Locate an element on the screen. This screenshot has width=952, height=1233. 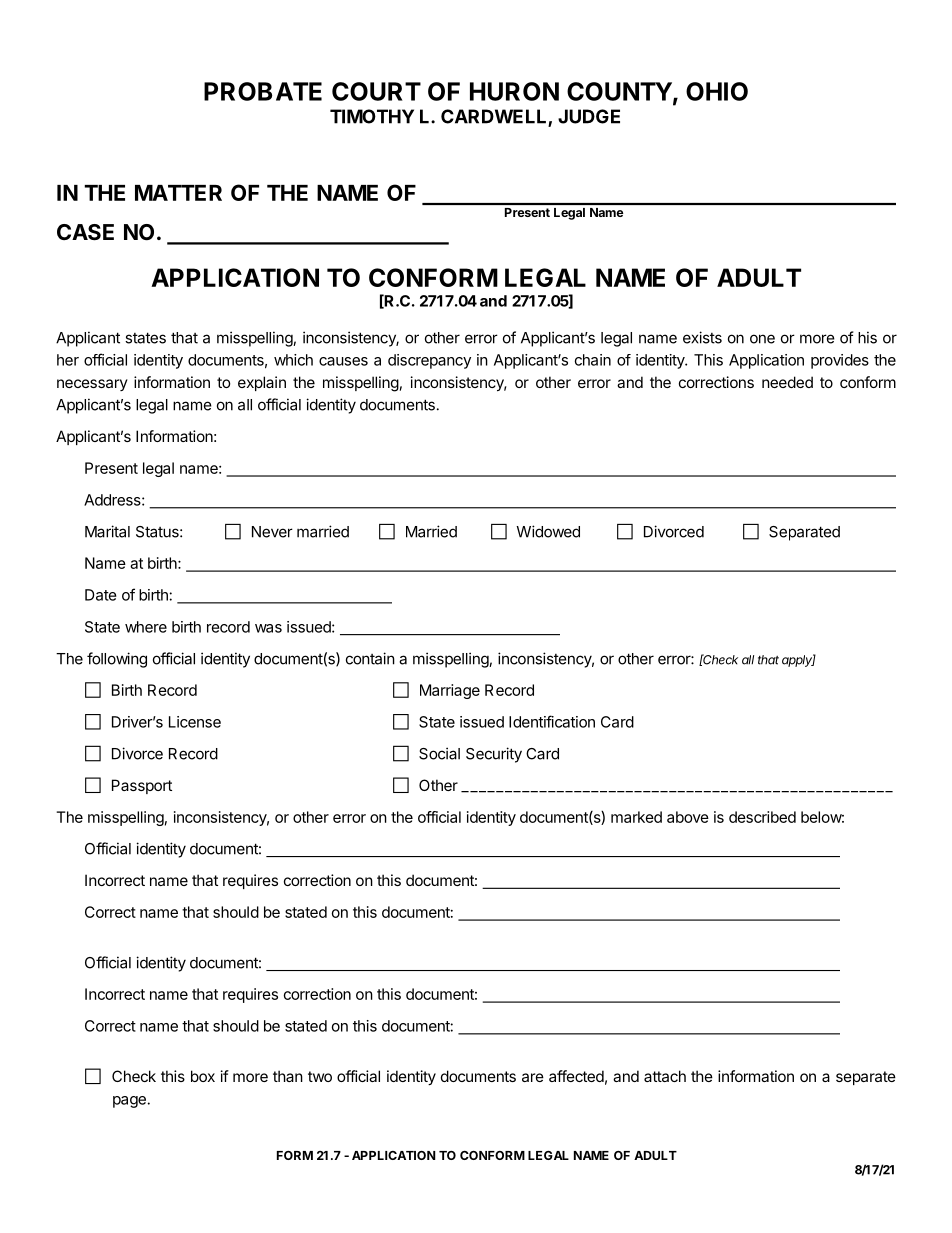
Social is located at coordinates (439, 753).
